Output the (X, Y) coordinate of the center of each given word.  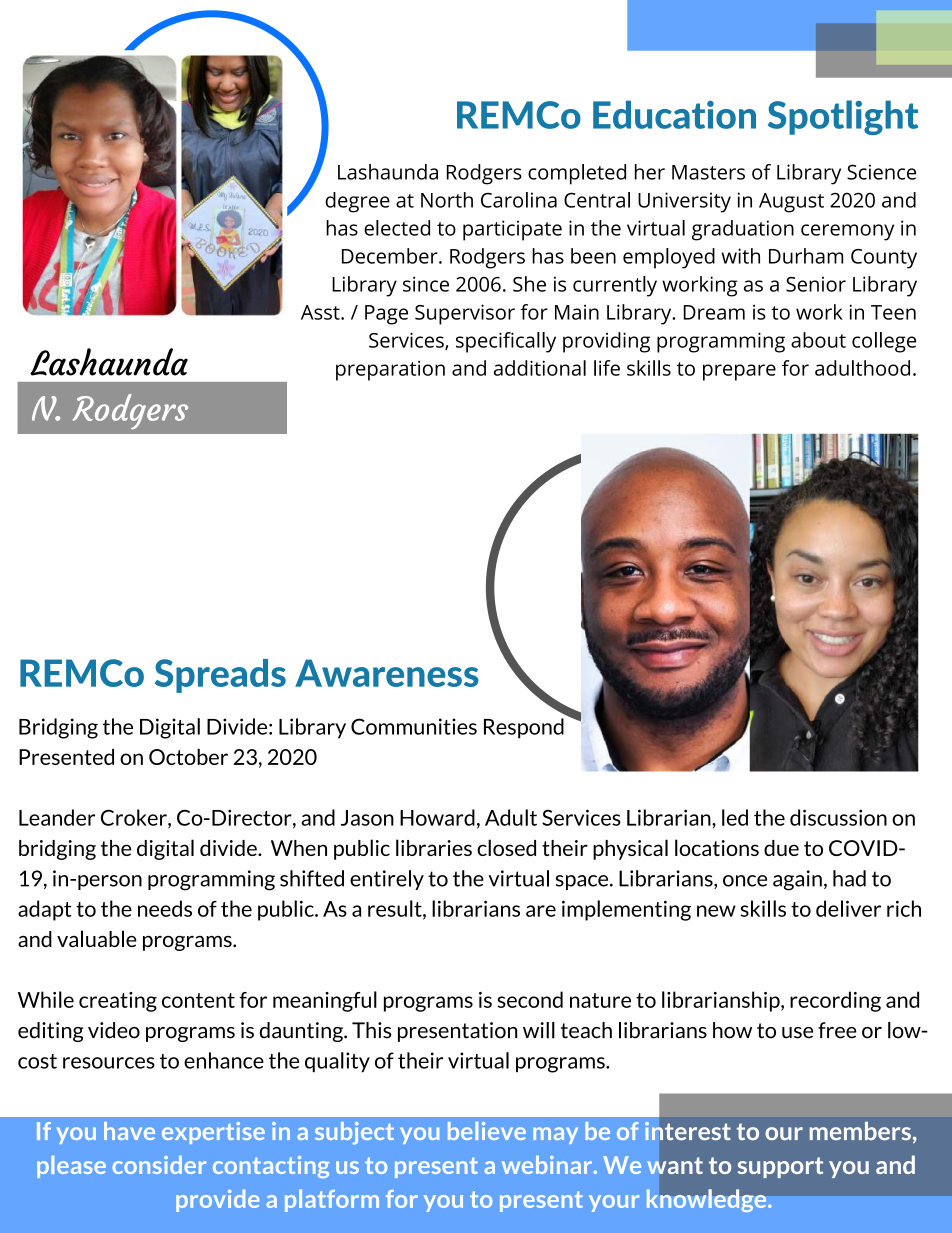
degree (357, 202)
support (780, 1167)
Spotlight (843, 117)
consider (159, 1165)
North (447, 200)
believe (487, 1131)
